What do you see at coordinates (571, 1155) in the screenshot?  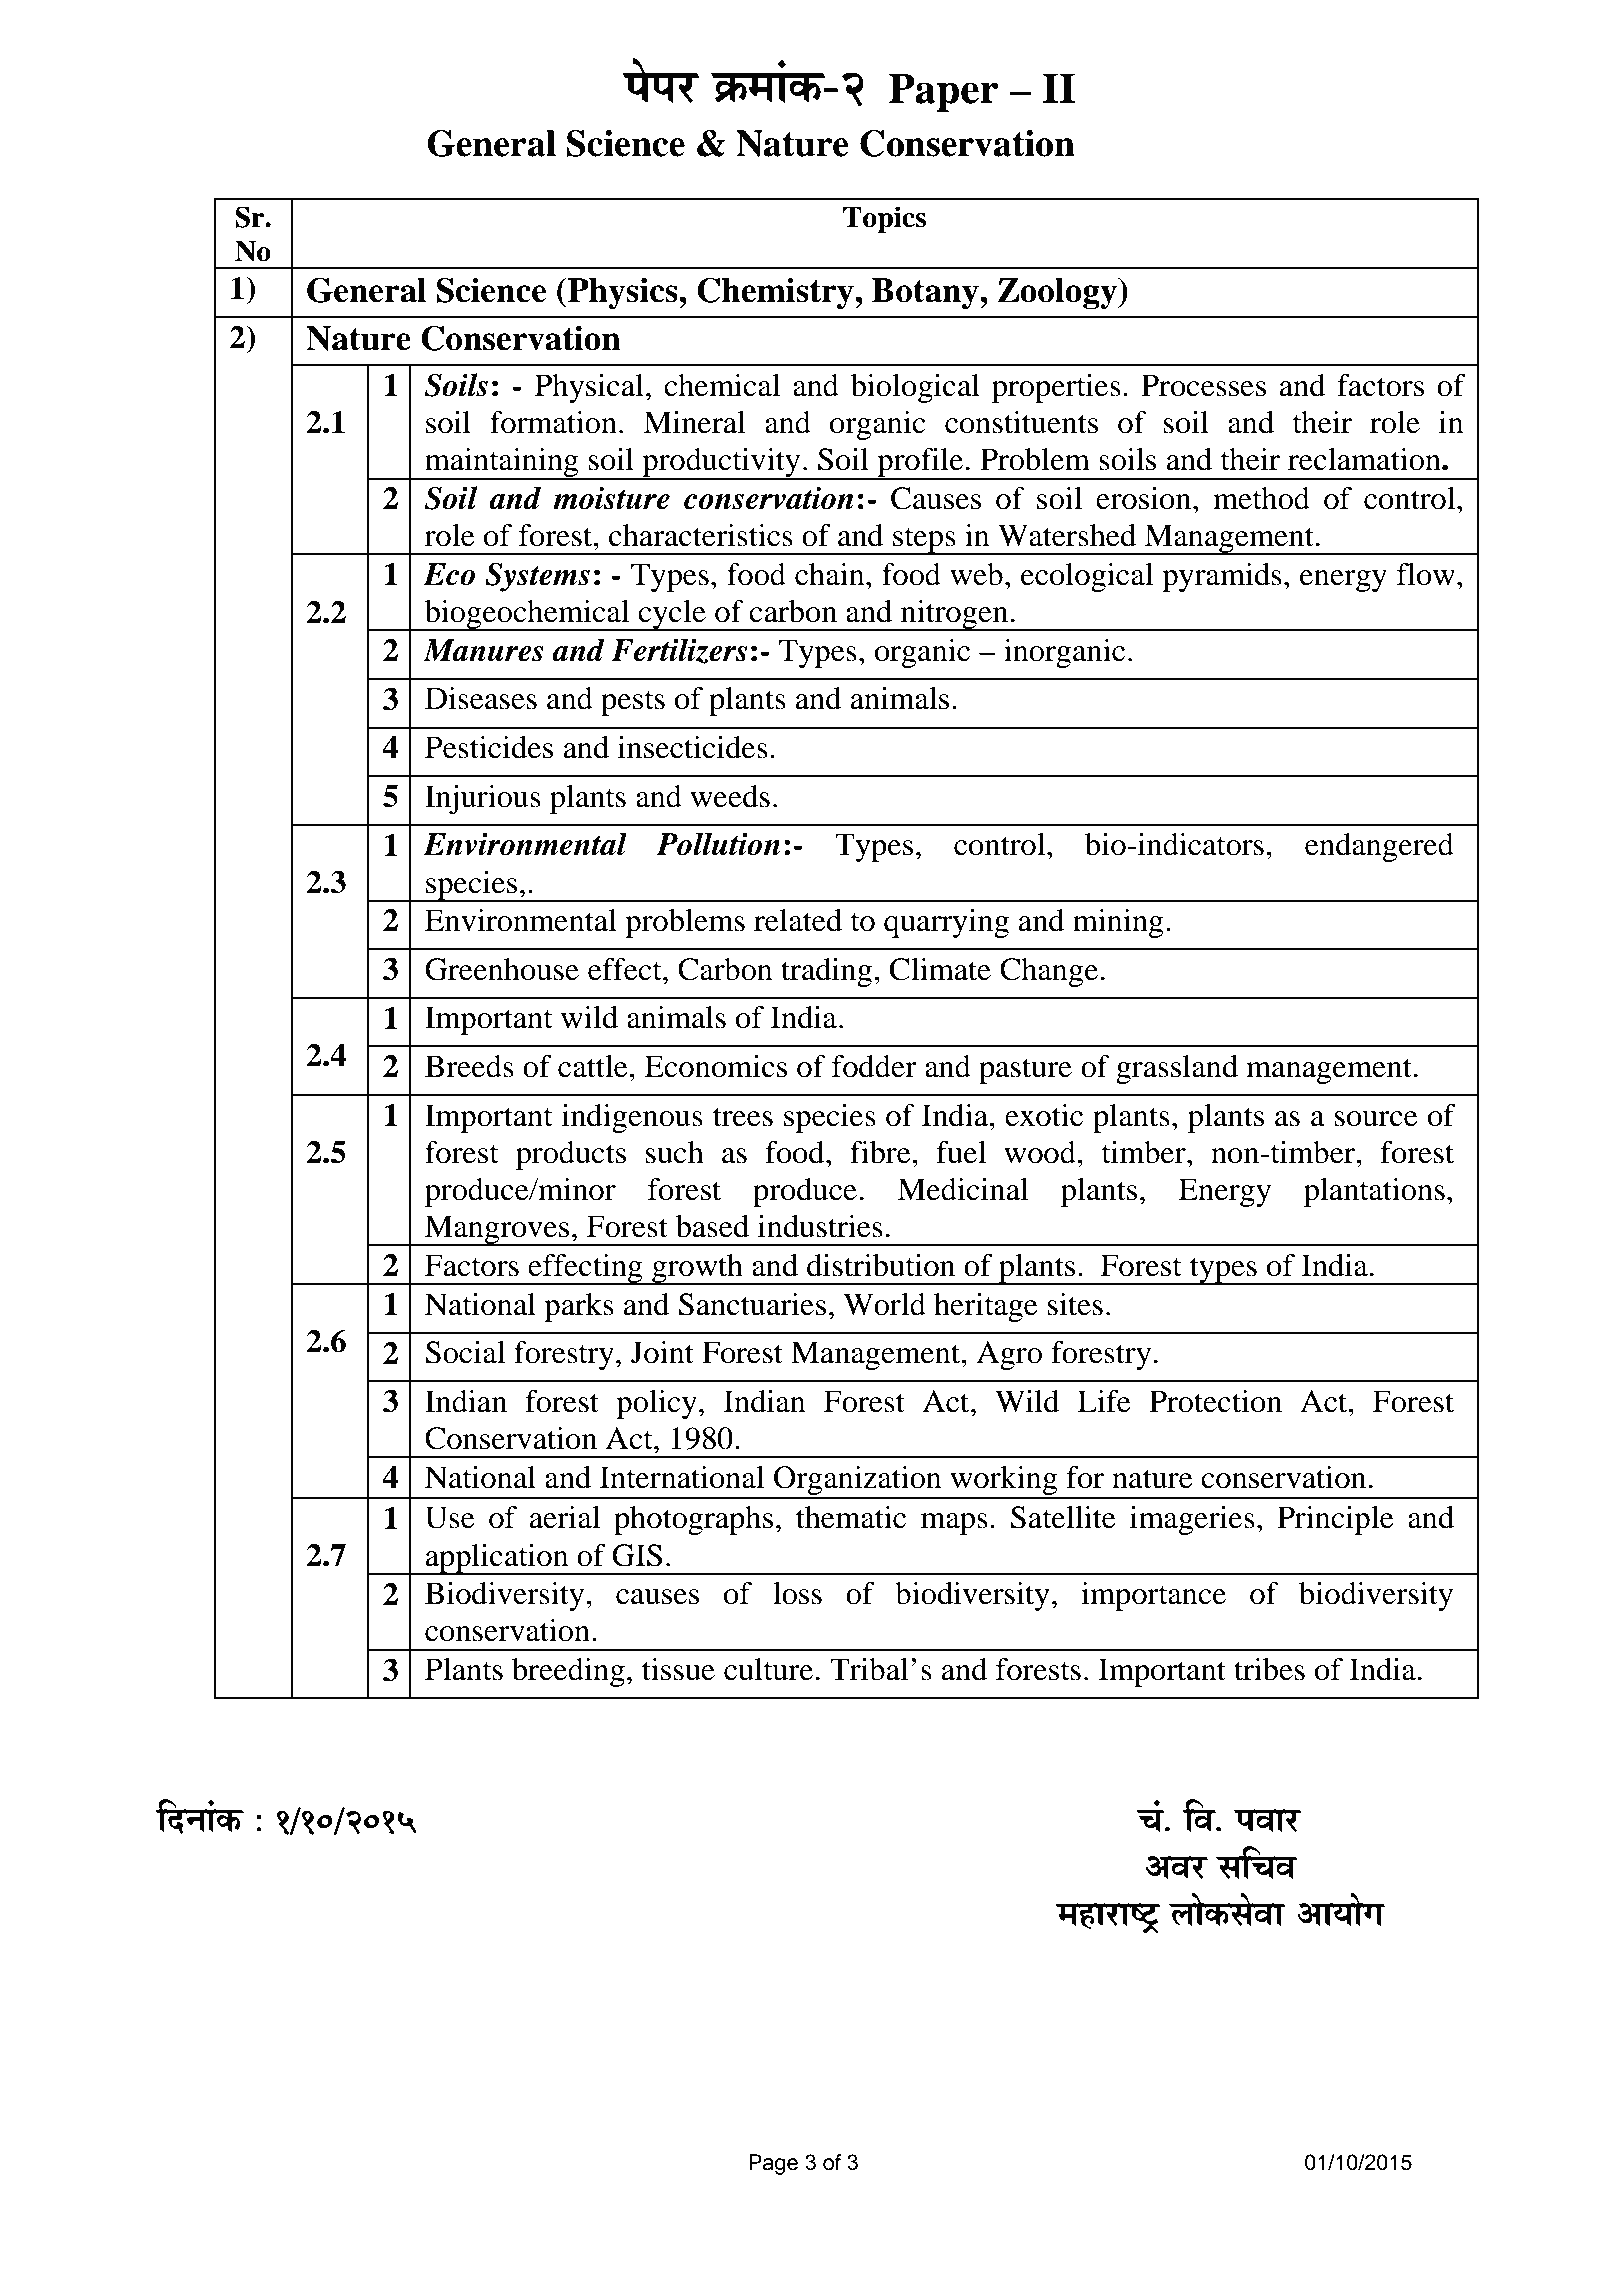 I see `products` at bounding box center [571, 1155].
